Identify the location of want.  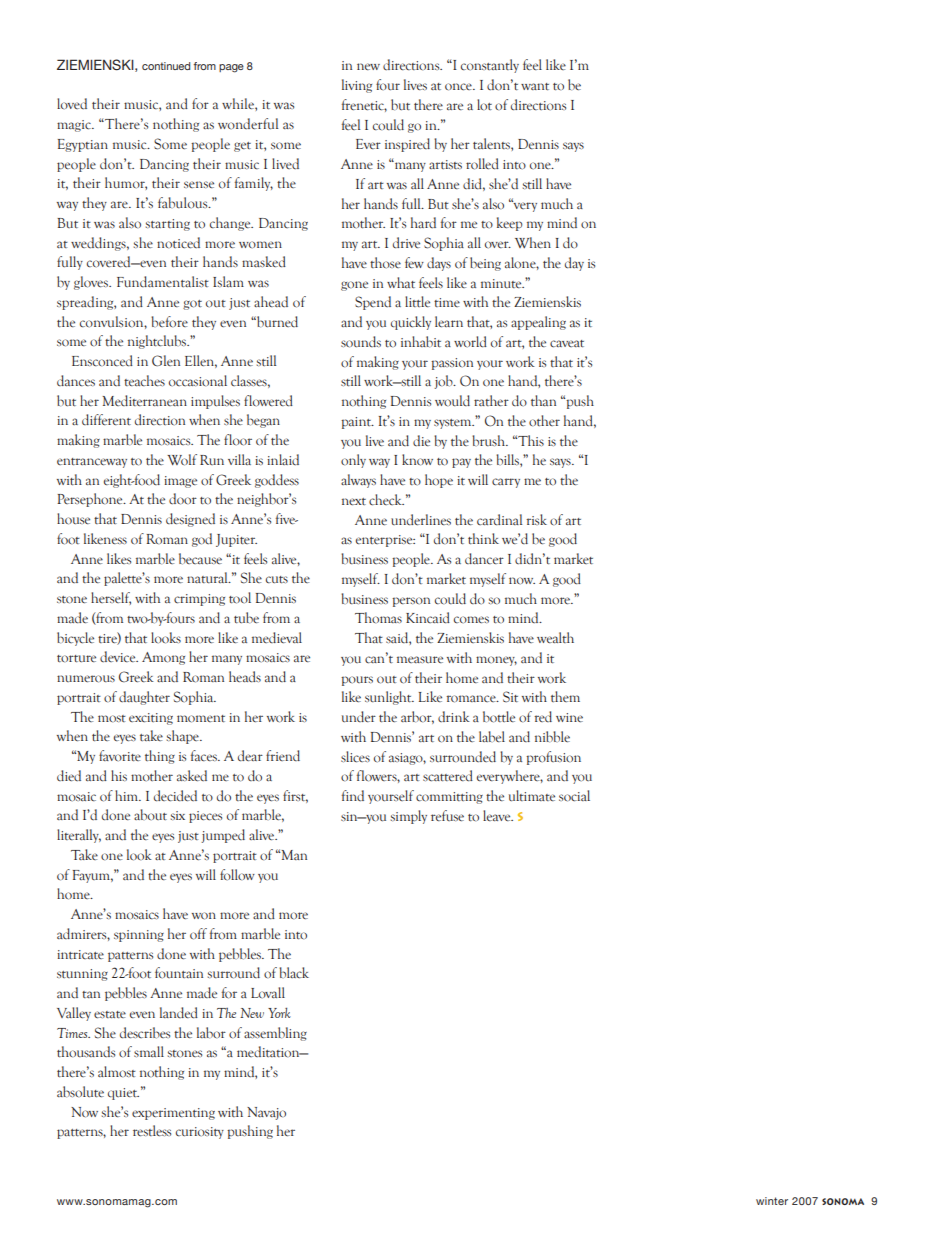
(535, 87).
